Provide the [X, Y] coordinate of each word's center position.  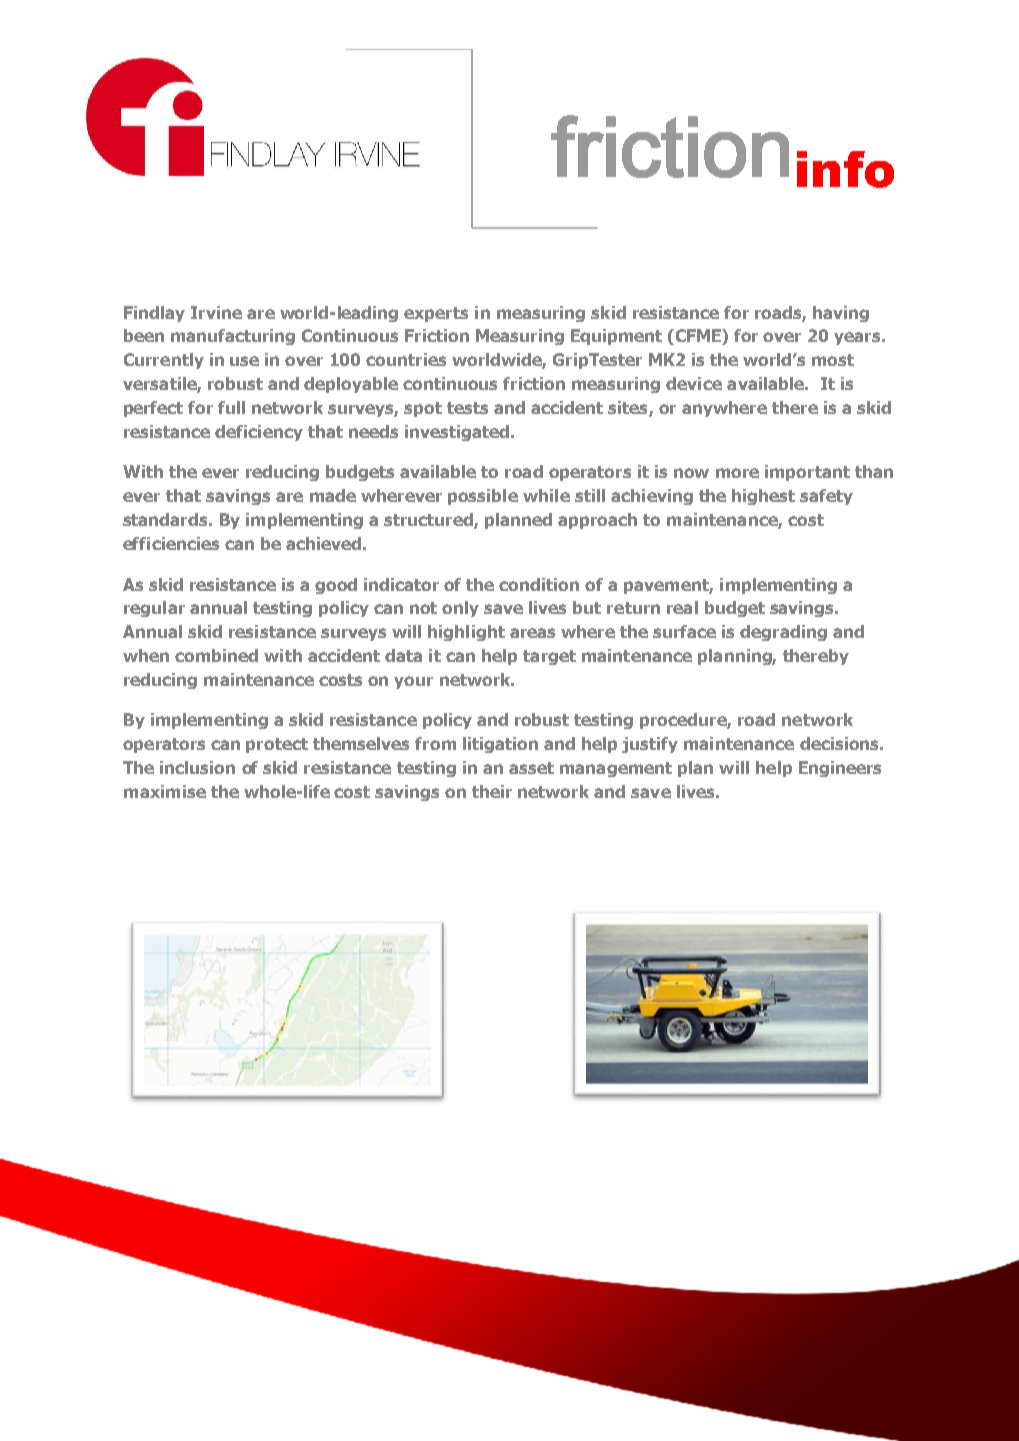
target [549, 657]
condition [539, 584]
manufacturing [233, 337]
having [841, 314]
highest [763, 497]
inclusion [197, 767]
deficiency [259, 433]
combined [216, 655]
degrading [783, 633]
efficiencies [171, 543]
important [807, 473]
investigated [458, 433]
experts [436, 314]
